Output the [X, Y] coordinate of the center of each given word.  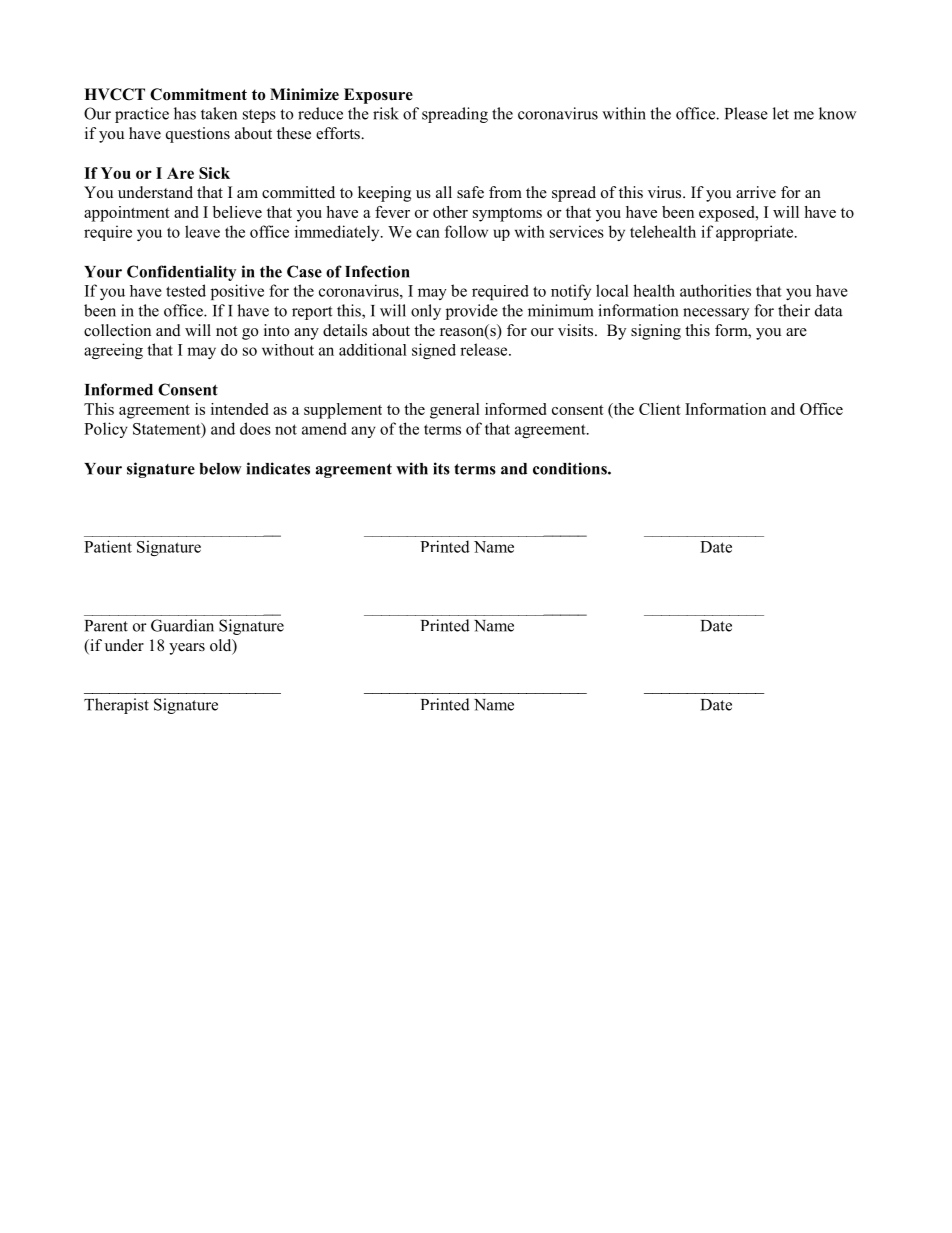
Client [660, 409]
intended [239, 409]
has [185, 113]
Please [746, 113]
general [455, 411]
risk [386, 113]
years [187, 649]
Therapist [116, 706]
